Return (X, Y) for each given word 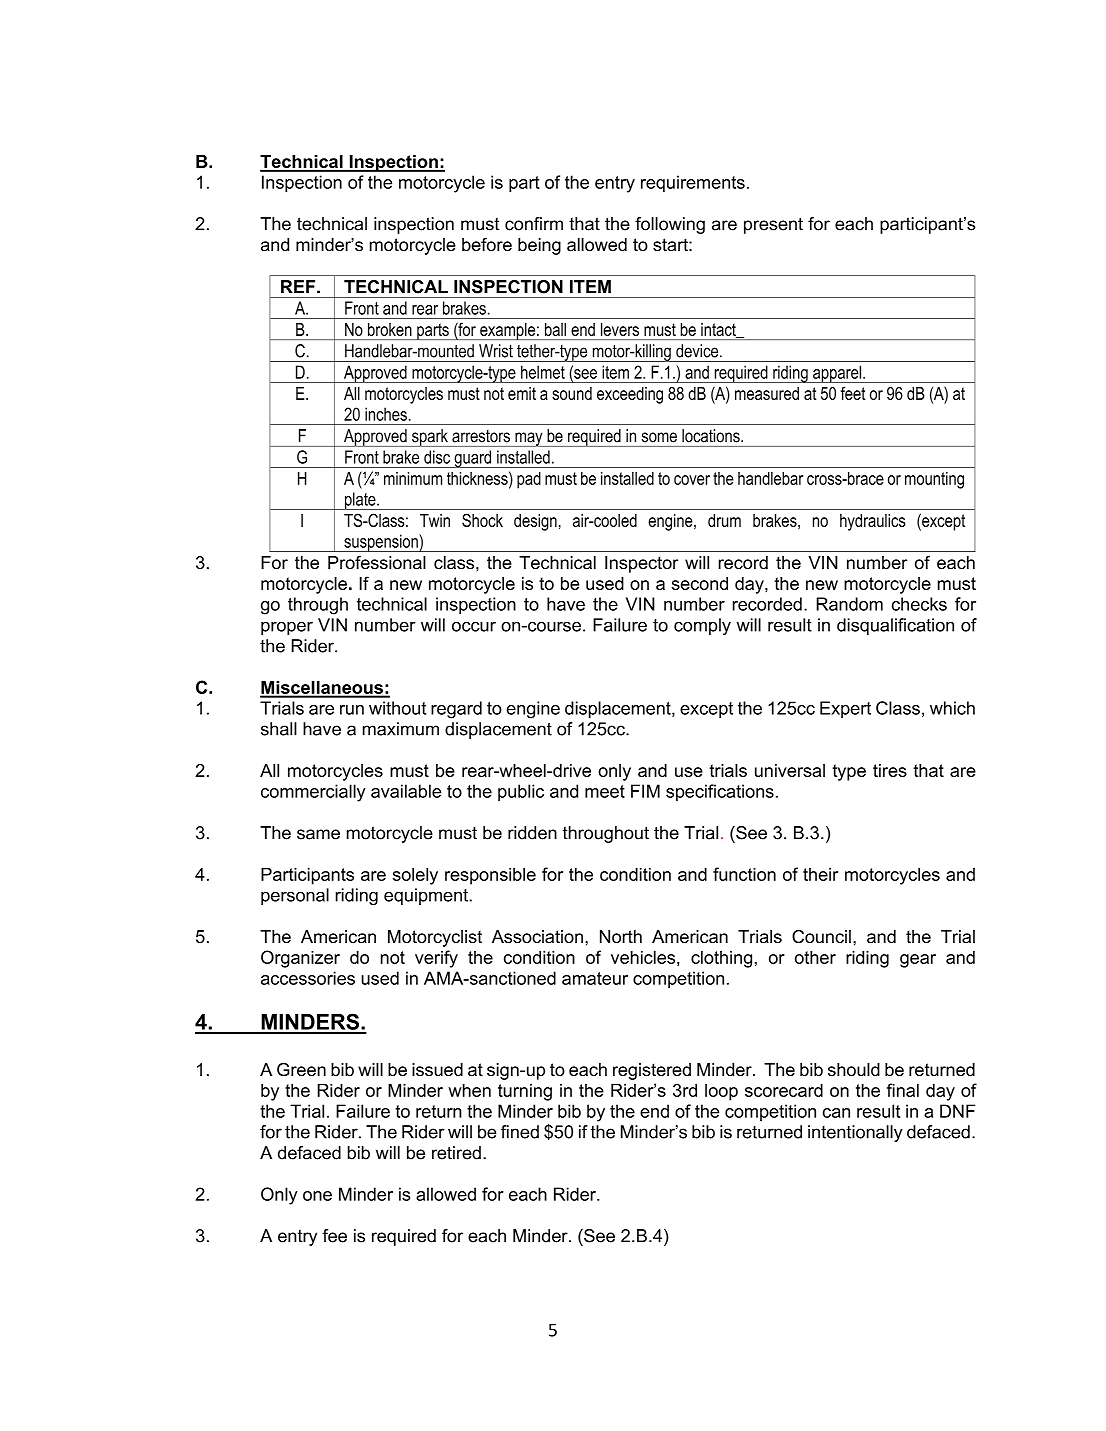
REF (299, 286)
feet (853, 393)
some (659, 437)
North (621, 937)
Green (301, 1070)
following (670, 225)
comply (702, 626)
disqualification (895, 626)
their (820, 874)
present (773, 225)
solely (415, 876)
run (352, 710)
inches (386, 414)
